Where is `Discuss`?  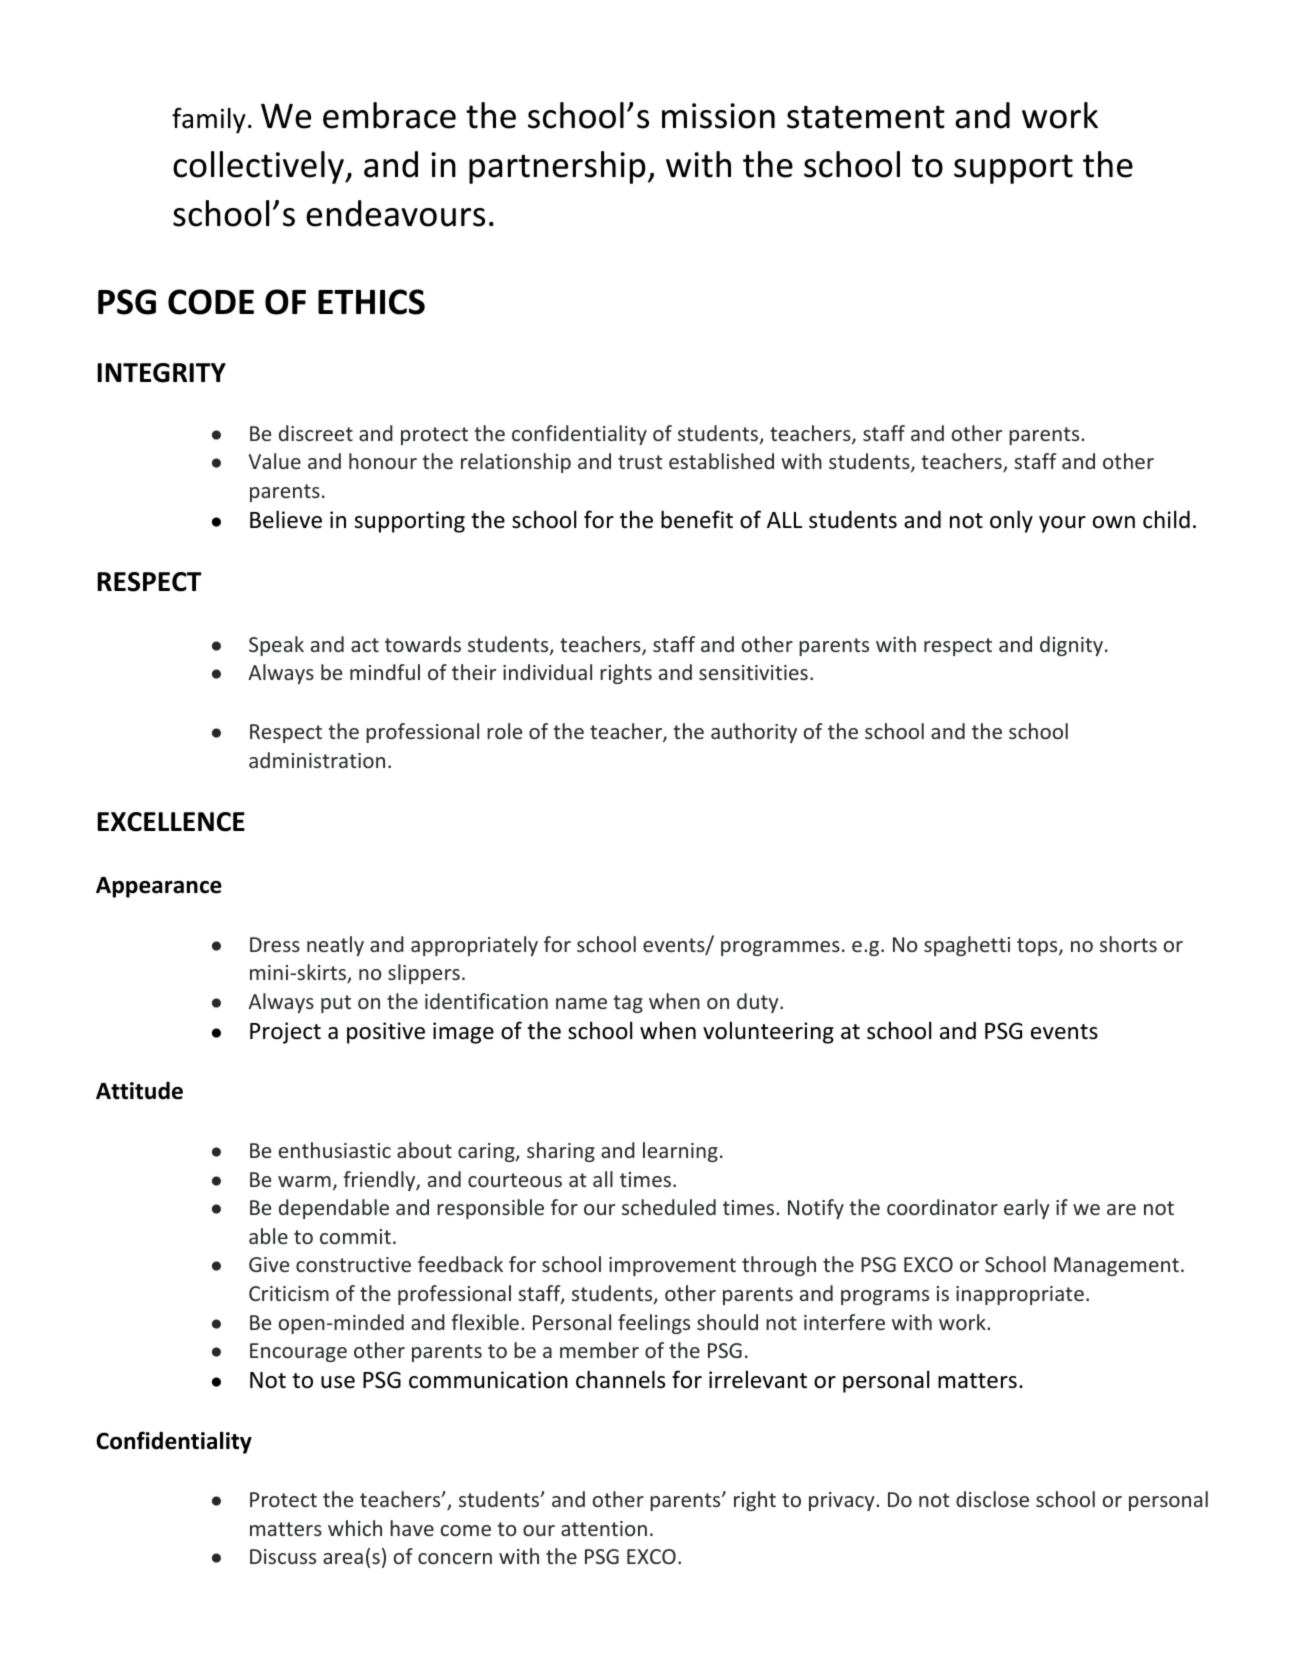
Discuss is located at coordinates (283, 1556).
